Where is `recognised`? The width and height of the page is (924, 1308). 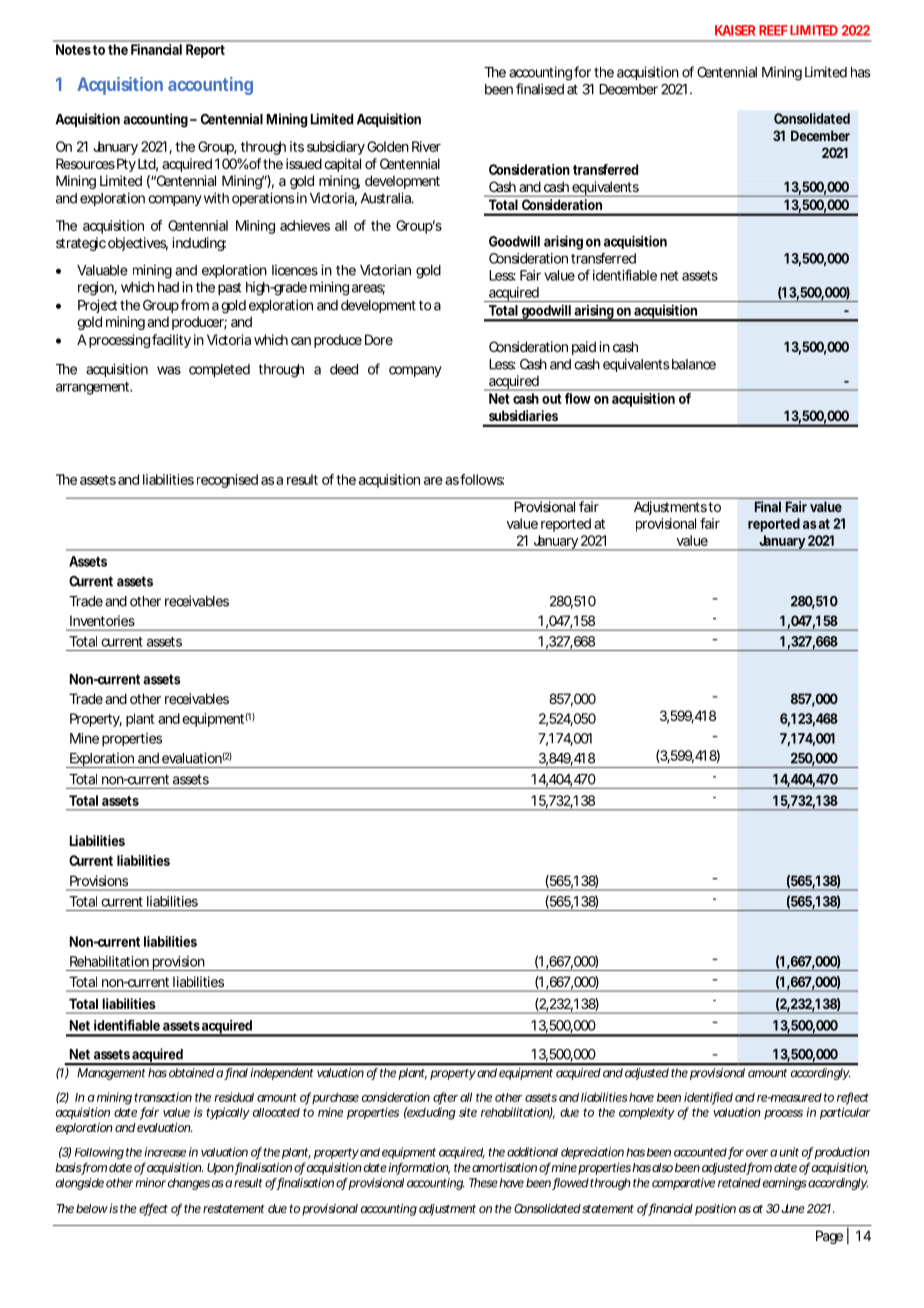 recognised is located at coordinates (227, 481).
